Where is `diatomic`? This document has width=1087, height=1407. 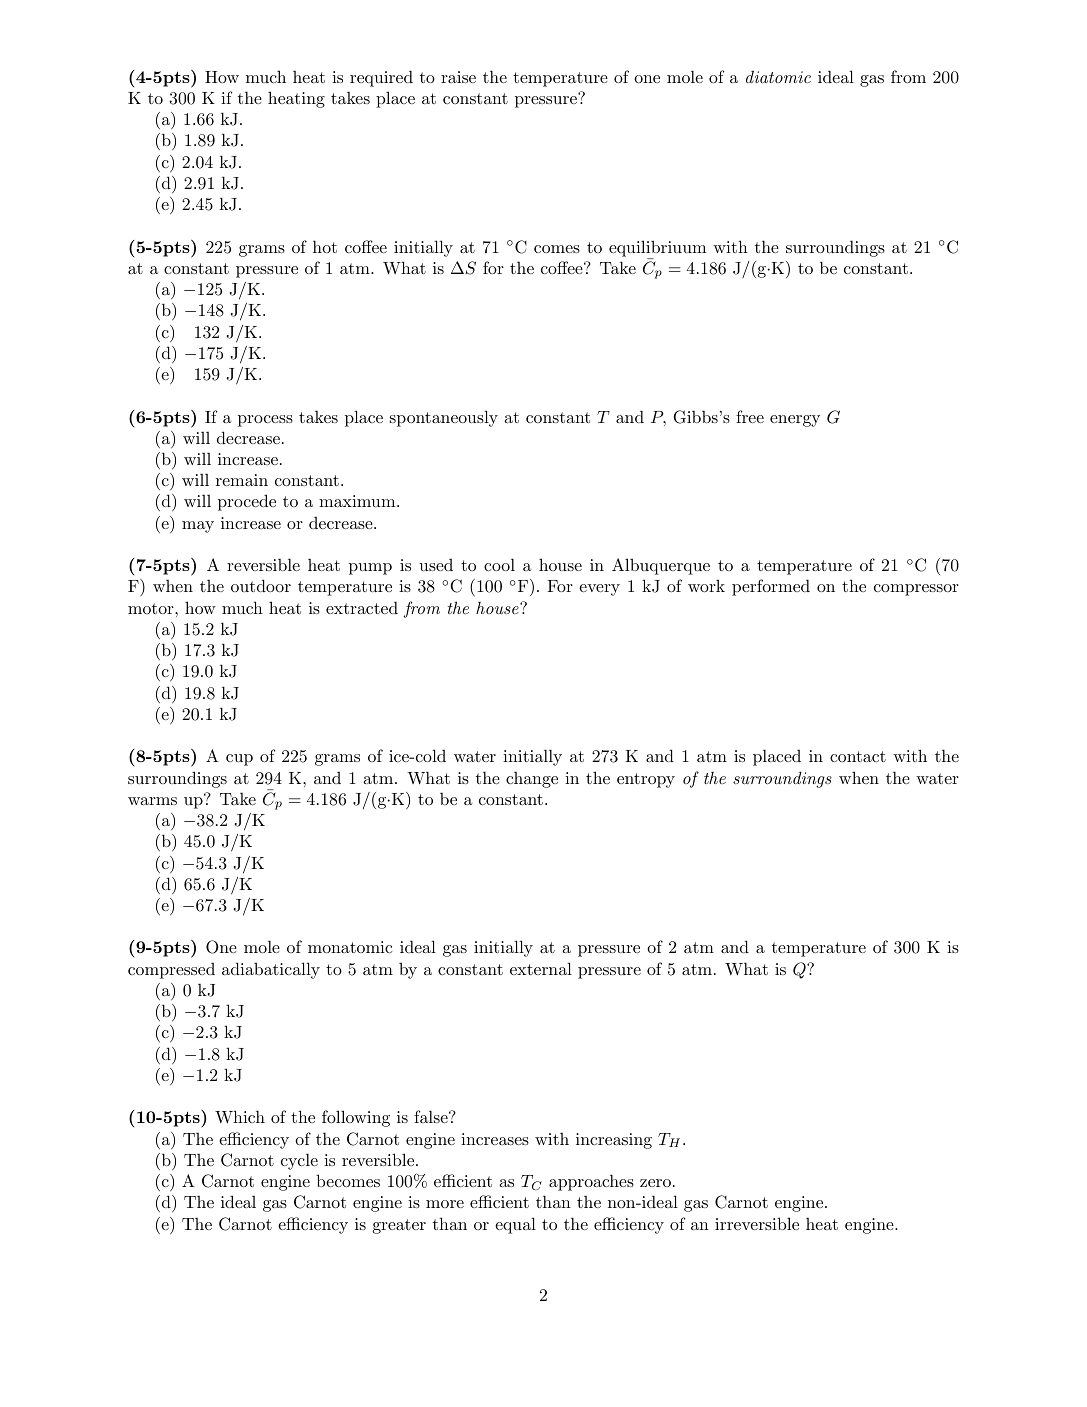 diatomic is located at coordinates (778, 76).
